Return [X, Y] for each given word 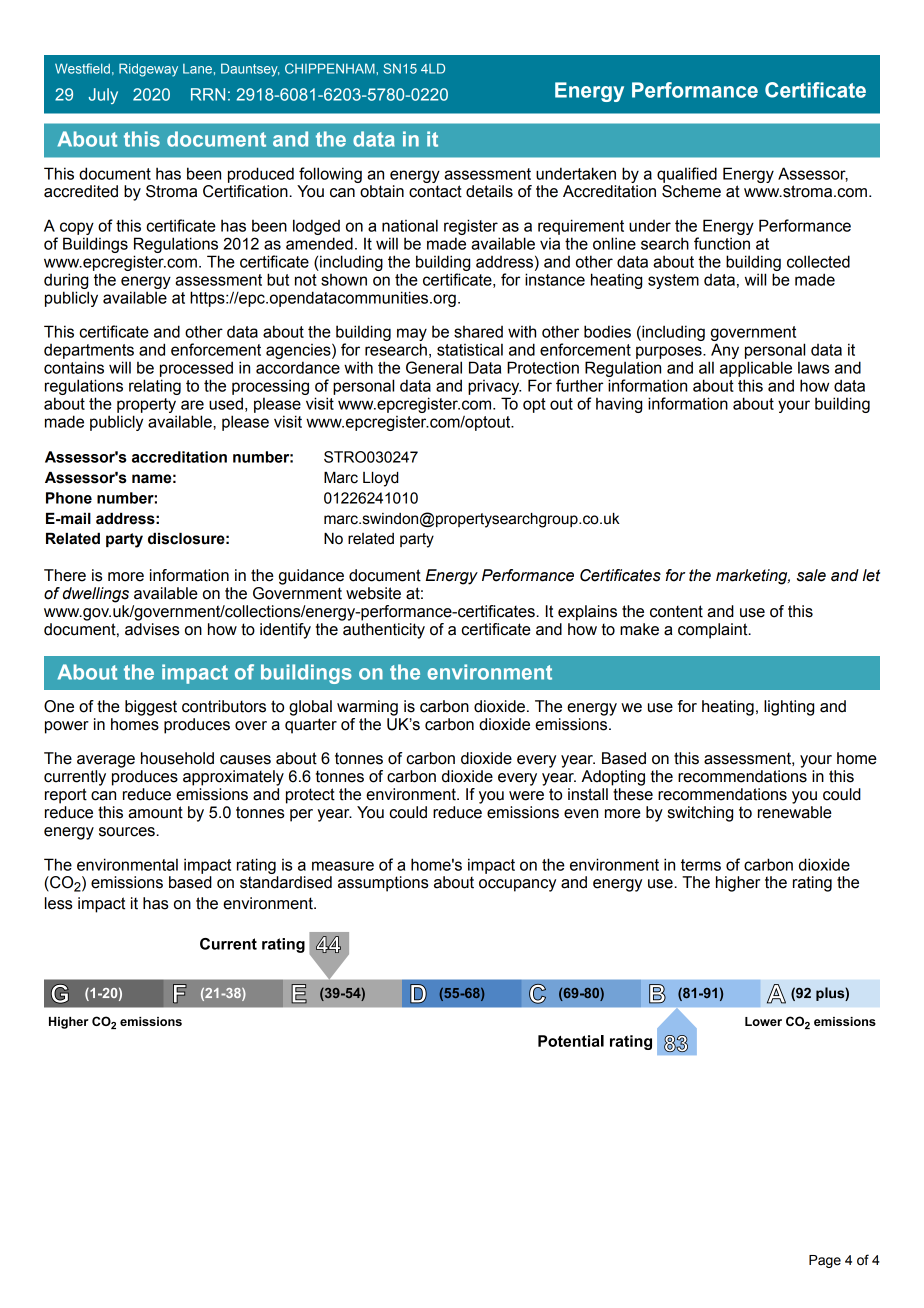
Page [825, 1261]
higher [738, 884]
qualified [687, 175]
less [58, 903]
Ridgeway [148, 70]
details [489, 191]
